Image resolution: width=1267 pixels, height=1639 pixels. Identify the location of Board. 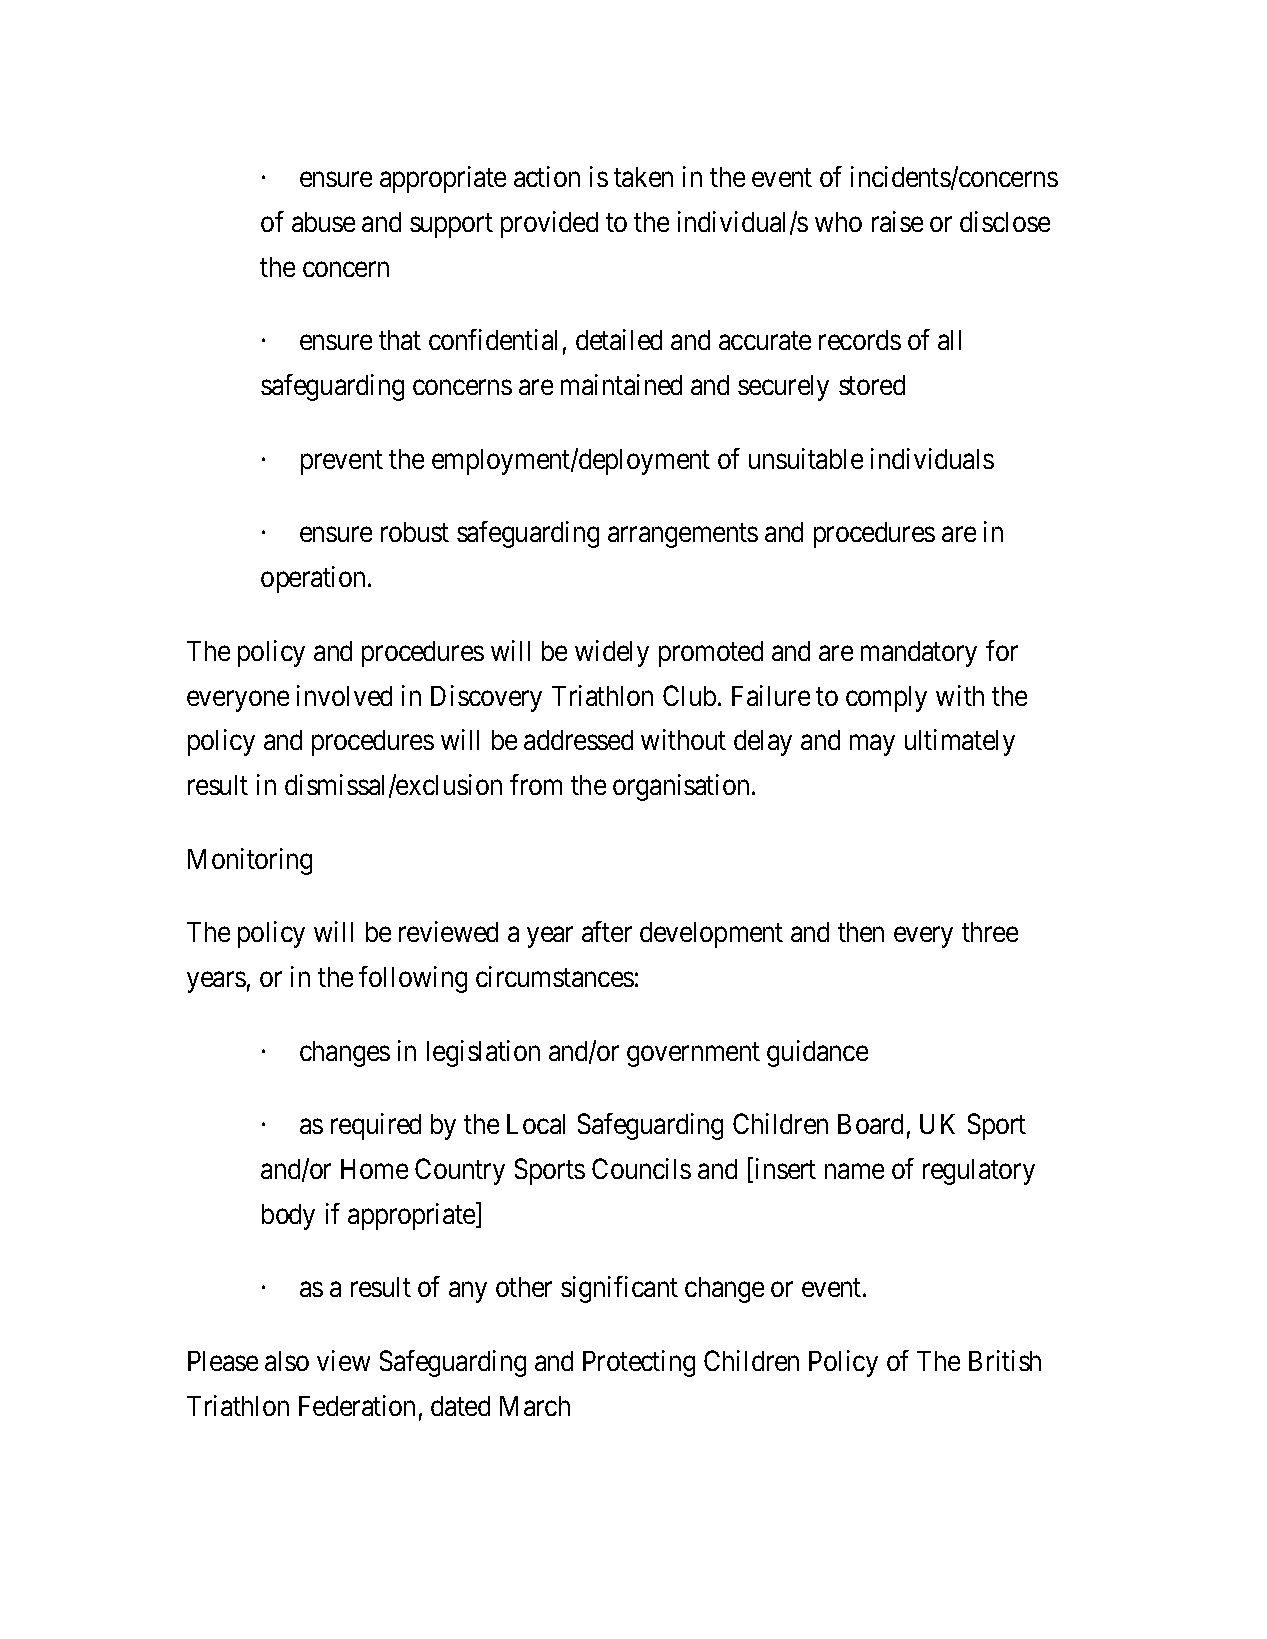
(870, 1124).
